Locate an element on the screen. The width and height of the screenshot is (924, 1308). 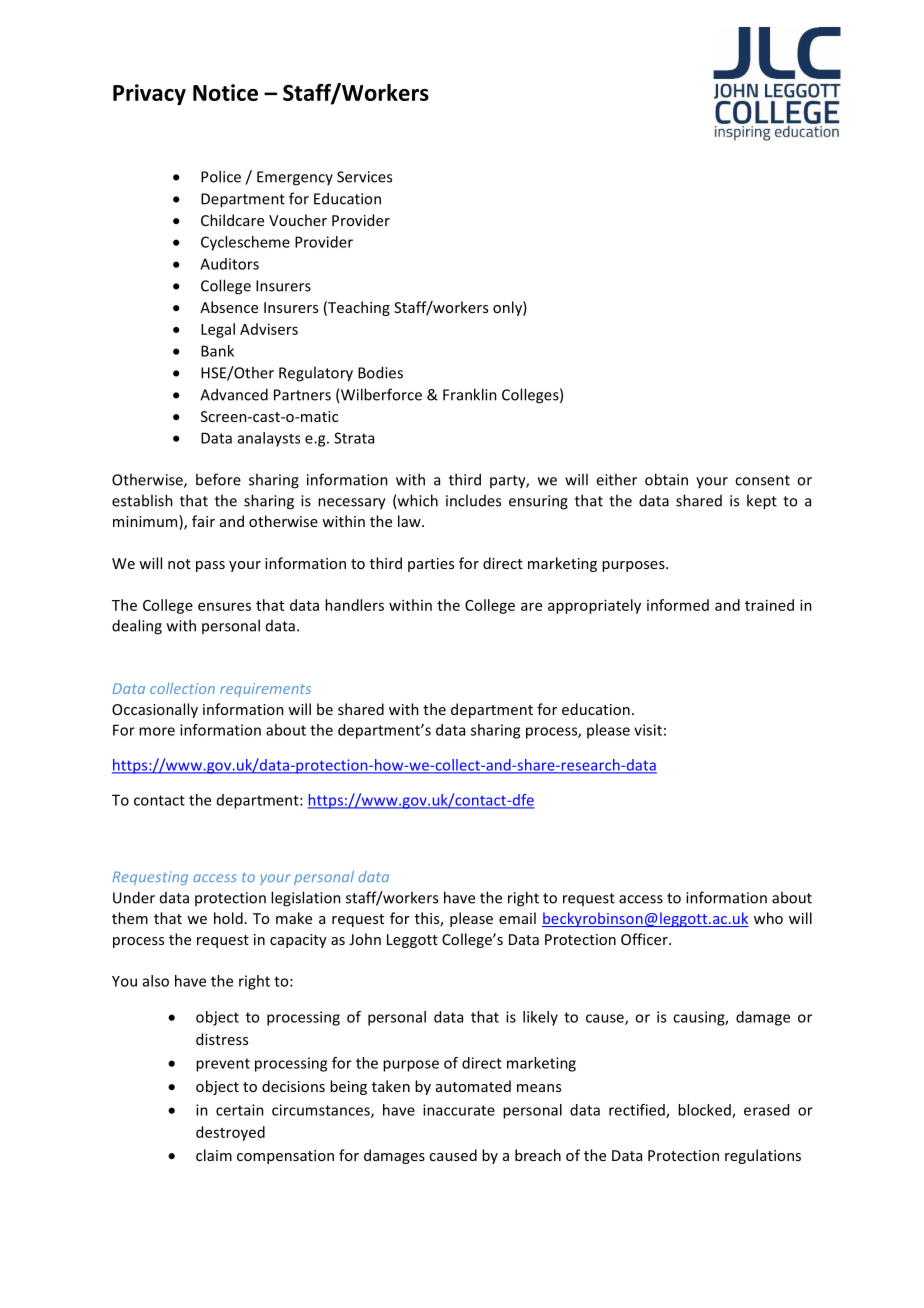
ensures is located at coordinates (224, 606).
